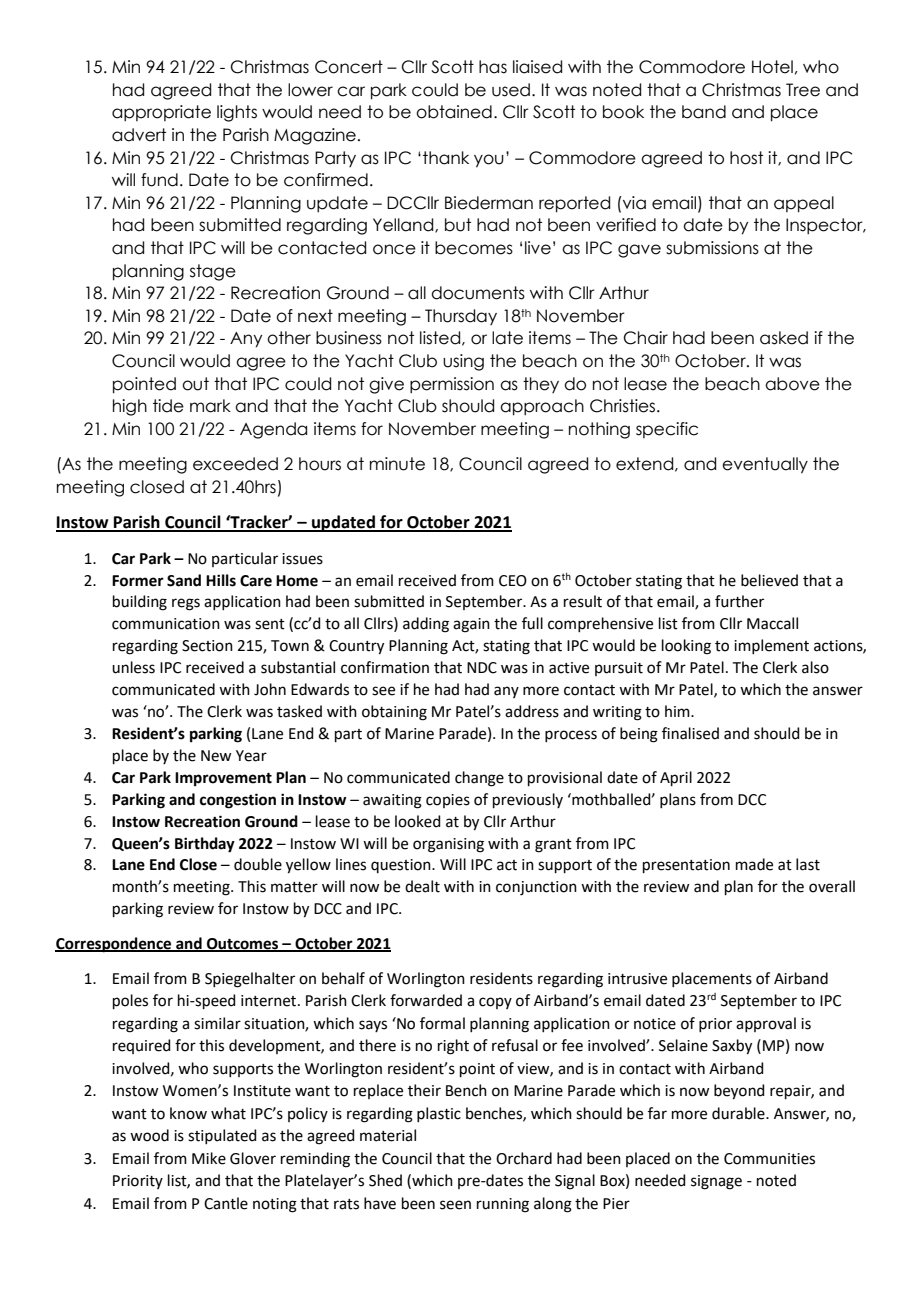 This page has width=924, height=1308. I want to click on Hotel, so click(772, 67).
